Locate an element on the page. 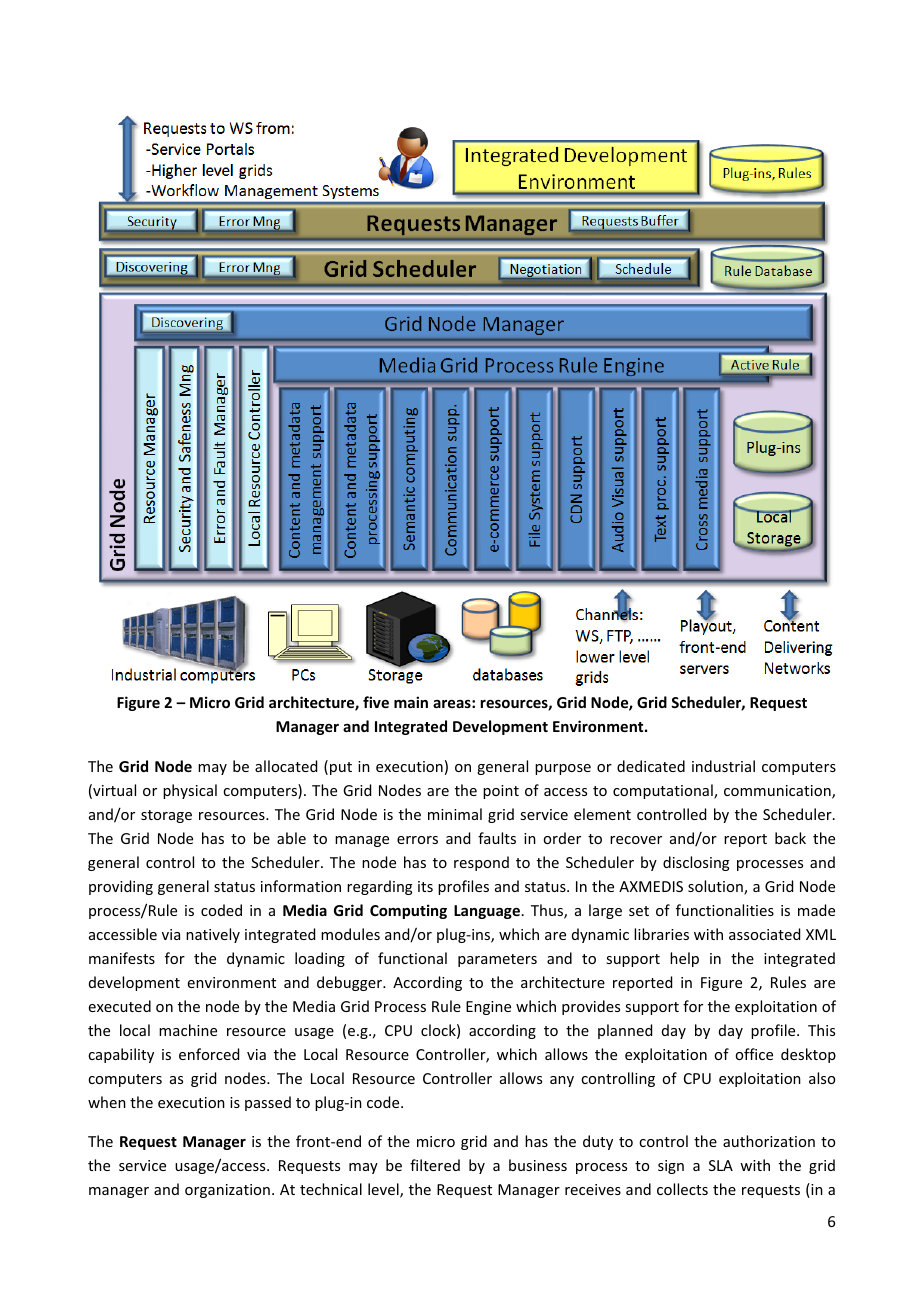 The width and height of the page is (924, 1308). natively is located at coordinates (213, 935).
